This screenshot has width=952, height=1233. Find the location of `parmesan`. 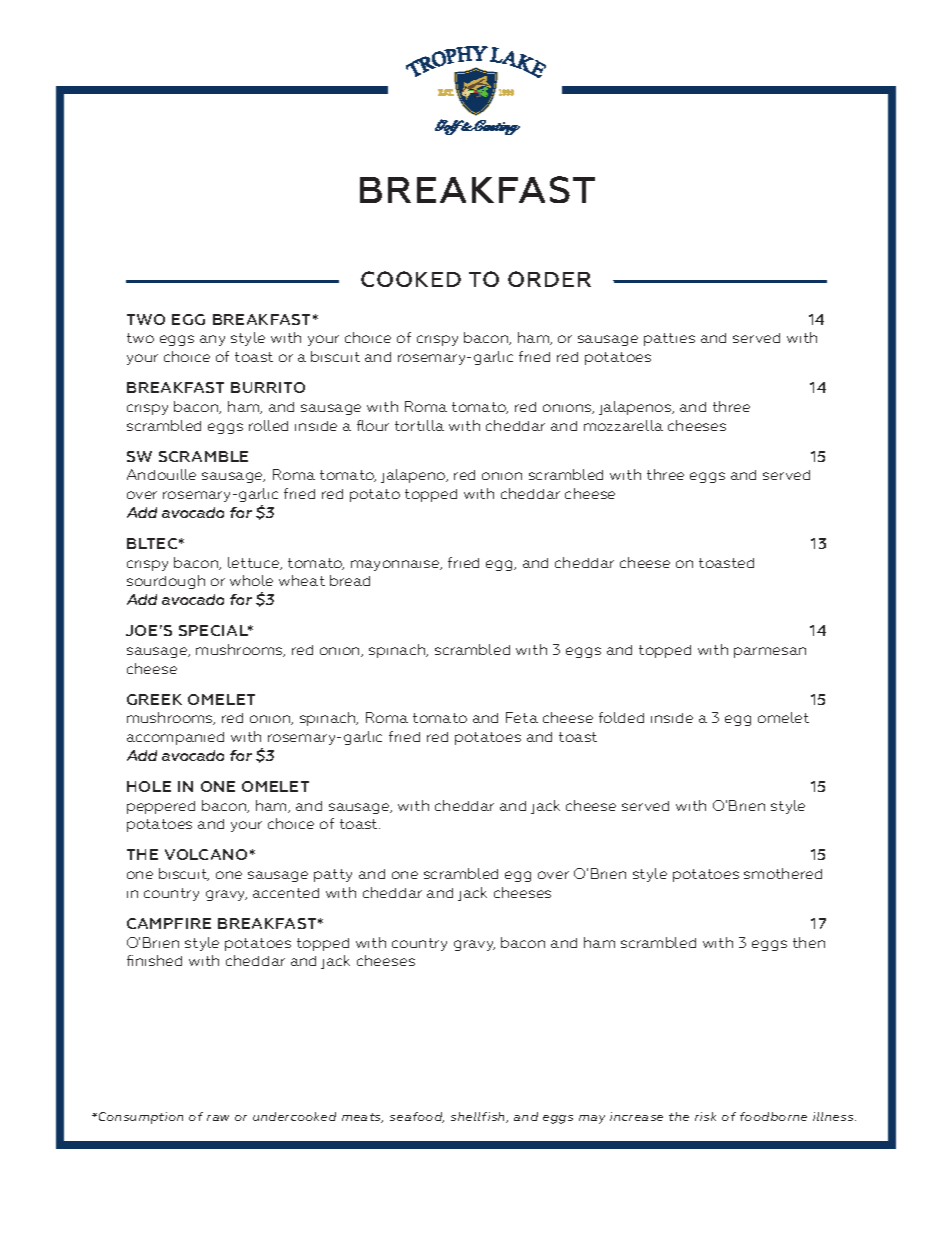

parmesan is located at coordinates (770, 652).
